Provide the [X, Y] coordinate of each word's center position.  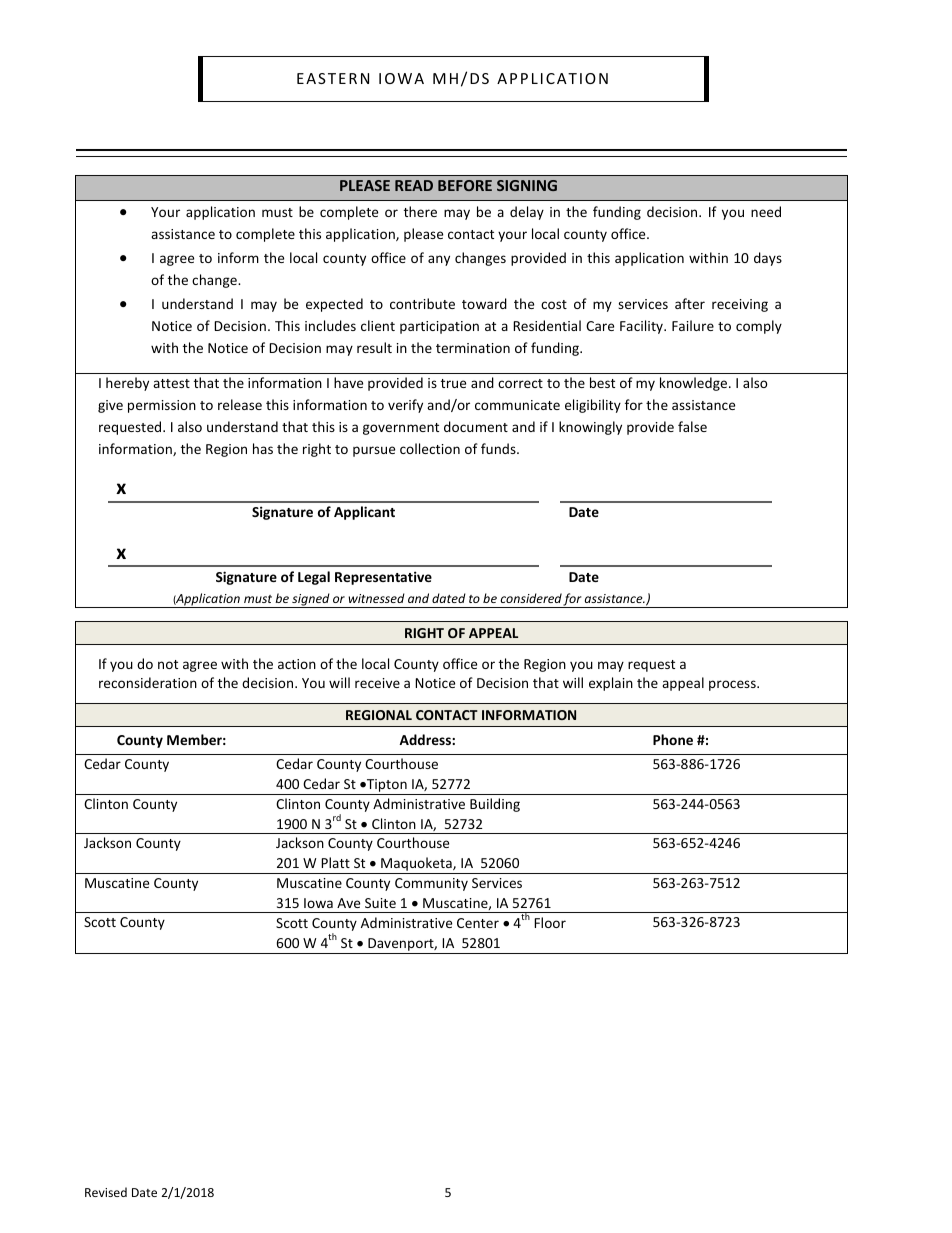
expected [334, 305]
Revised [106, 1192]
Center [478, 923]
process [733, 685]
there [420, 211]
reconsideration [148, 682]
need [766, 211]
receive [377, 683]
